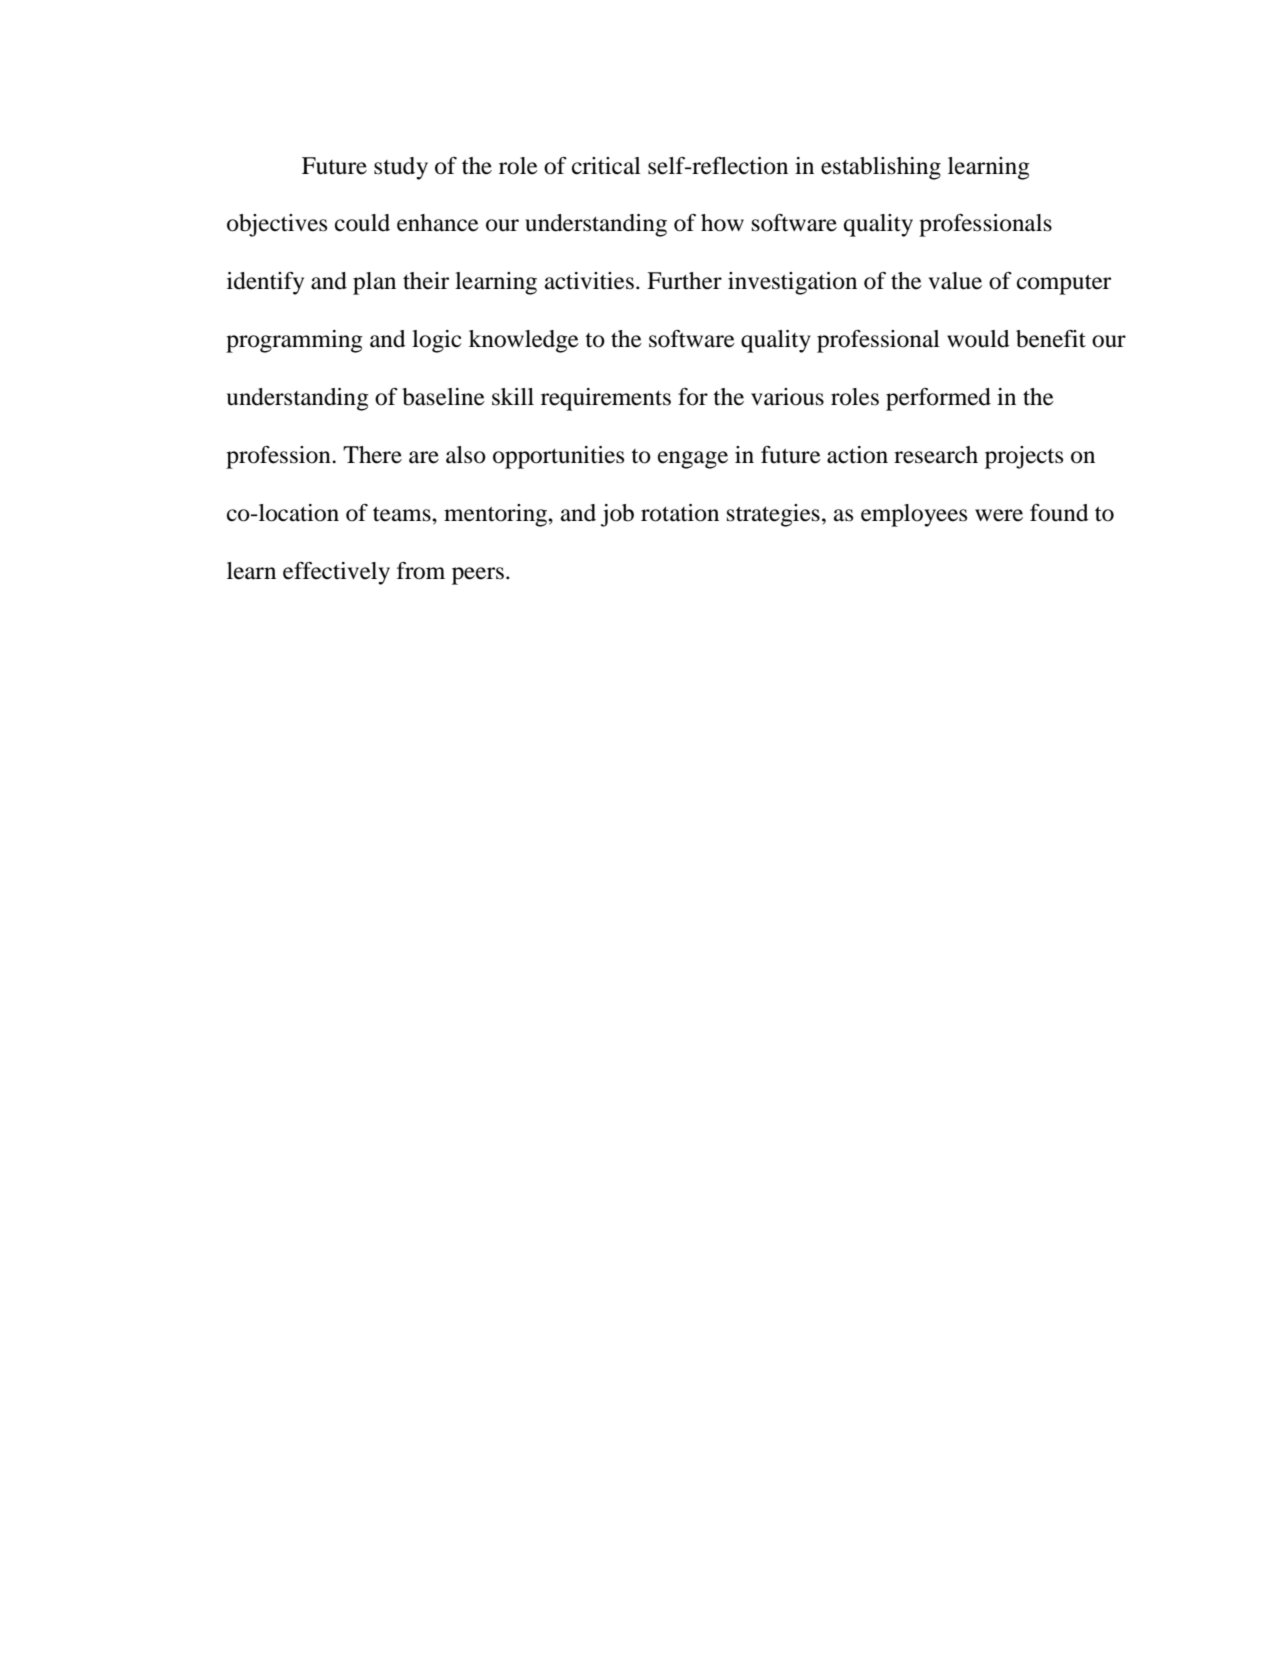 The height and width of the page is (1660, 1283). I want to click on performed, so click(938, 399).
